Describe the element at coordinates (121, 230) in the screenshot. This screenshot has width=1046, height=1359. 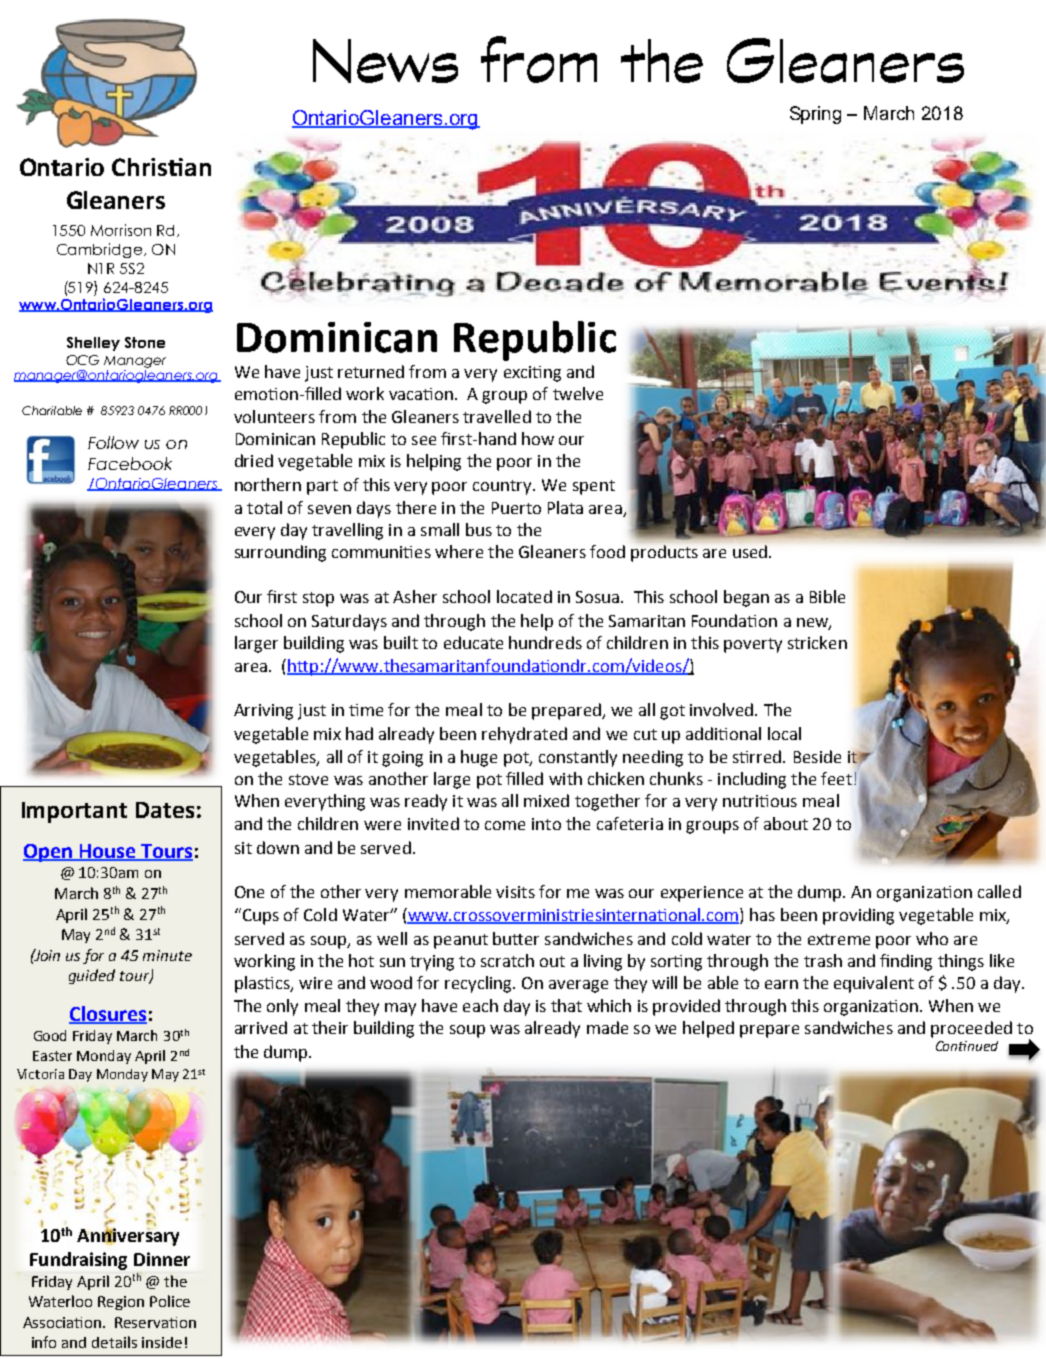
I see `Morrison` at that location.
